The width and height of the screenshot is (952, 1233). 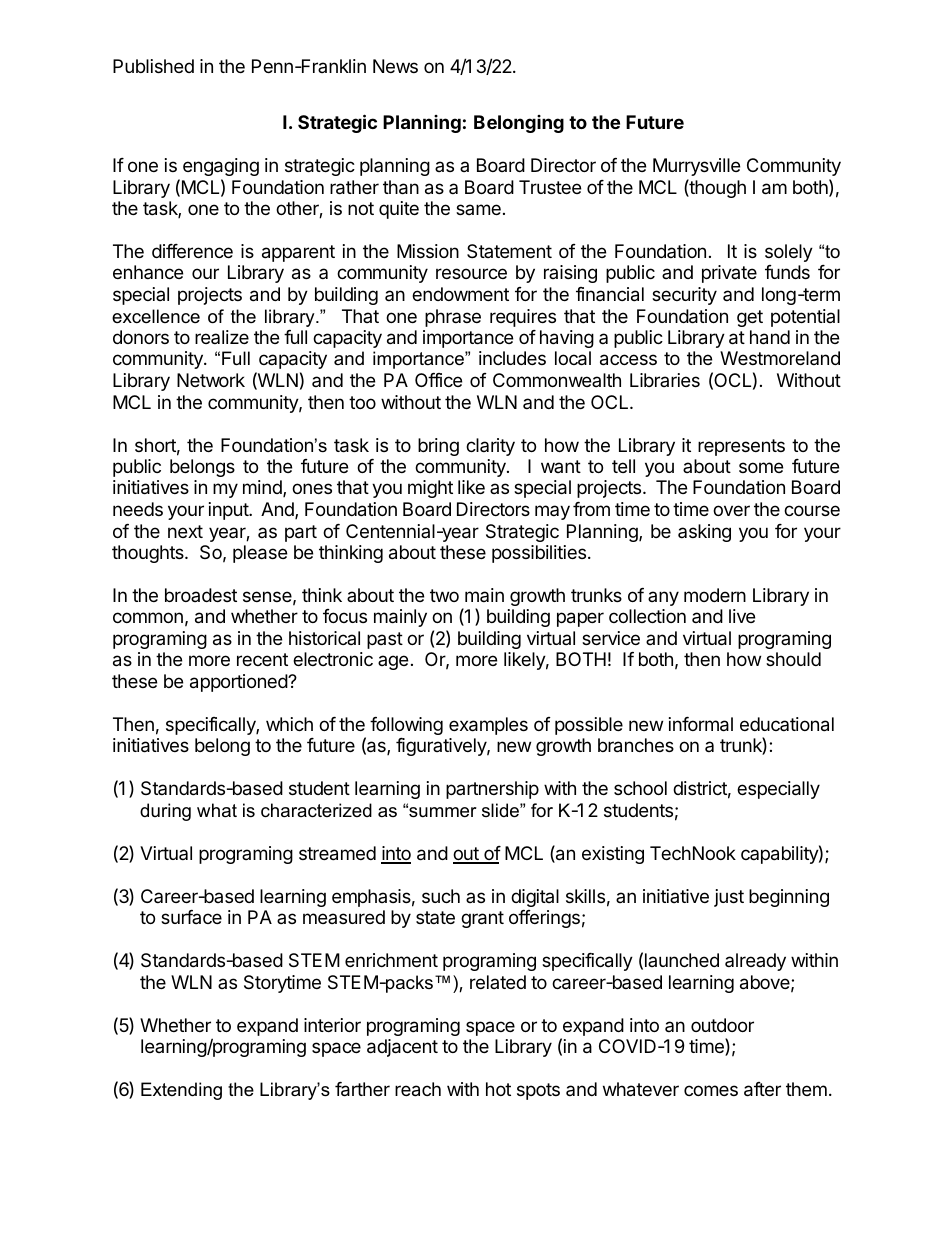 What do you see at coordinates (701, 724) in the screenshot?
I see `informal` at bounding box center [701, 724].
